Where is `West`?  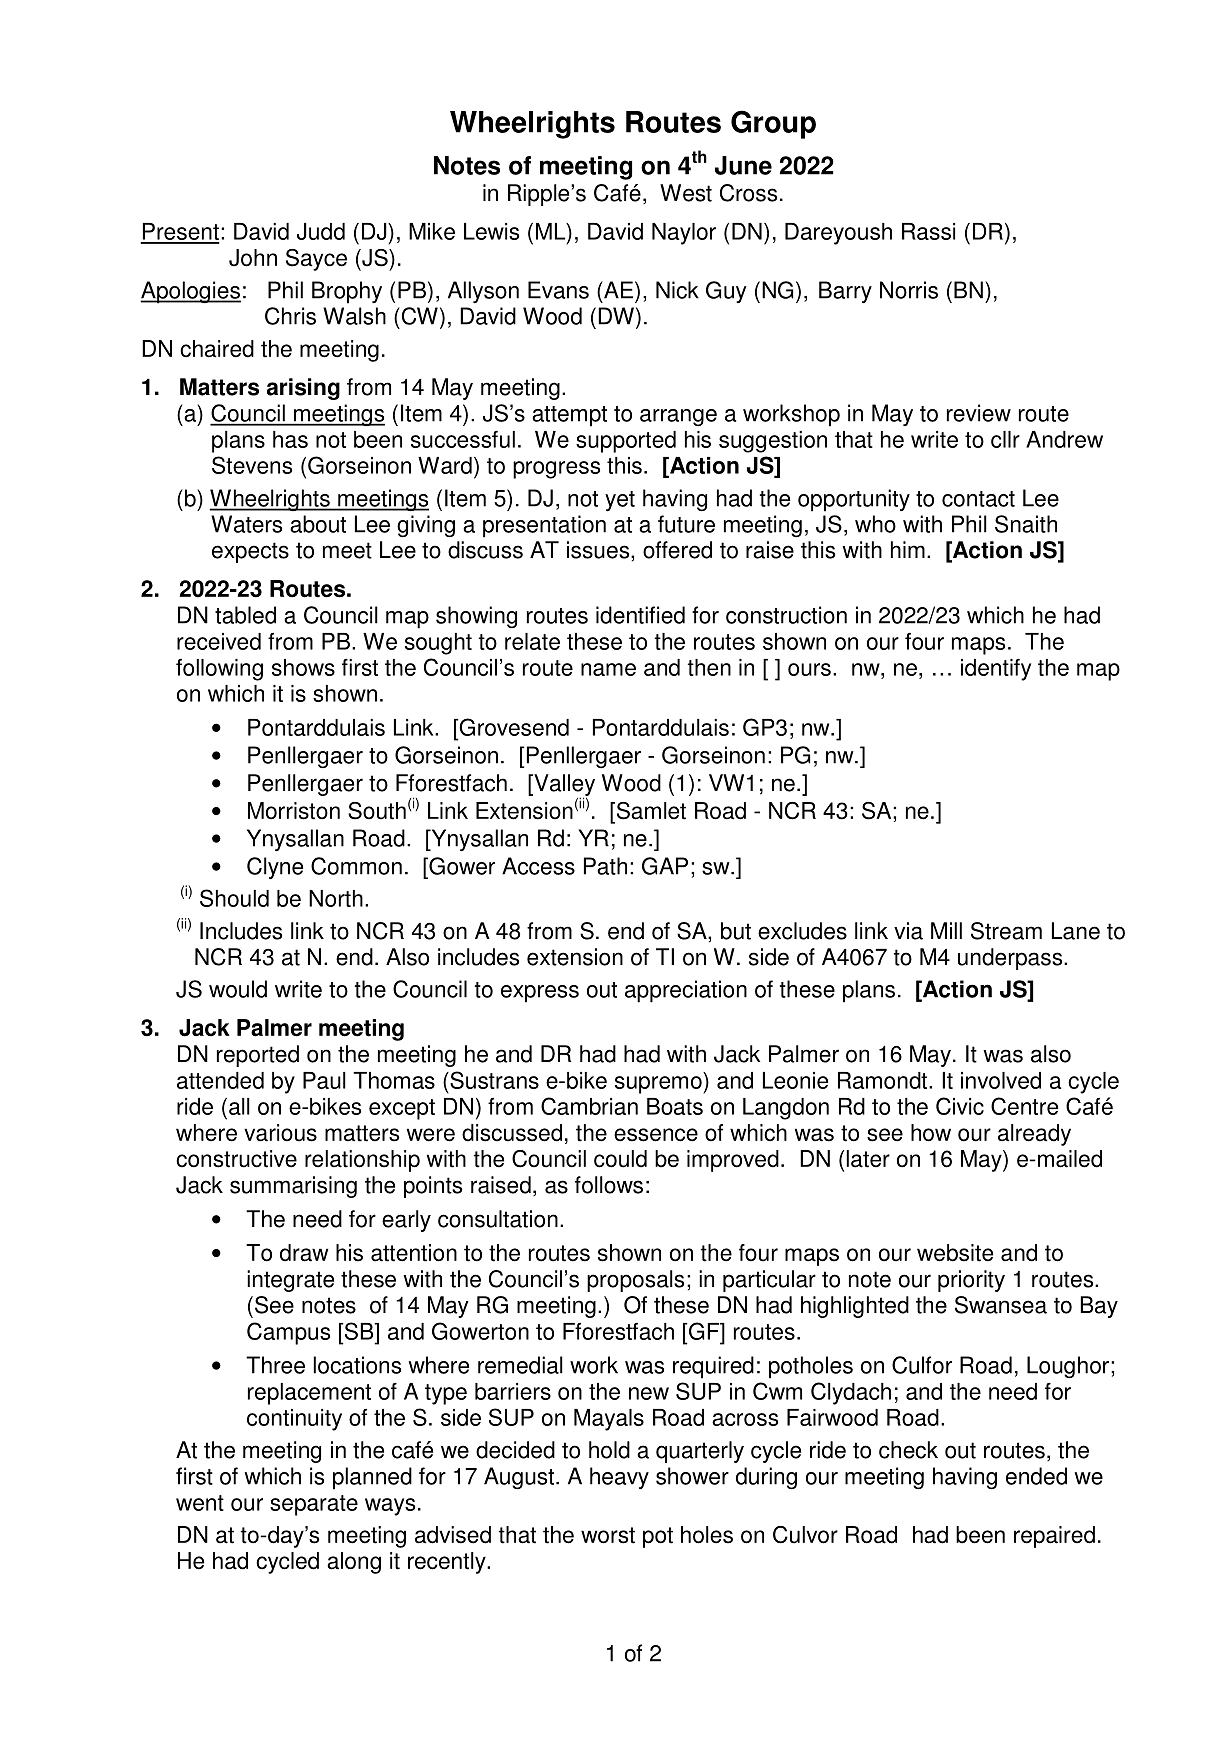 West is located at coordinates (686, 193).
